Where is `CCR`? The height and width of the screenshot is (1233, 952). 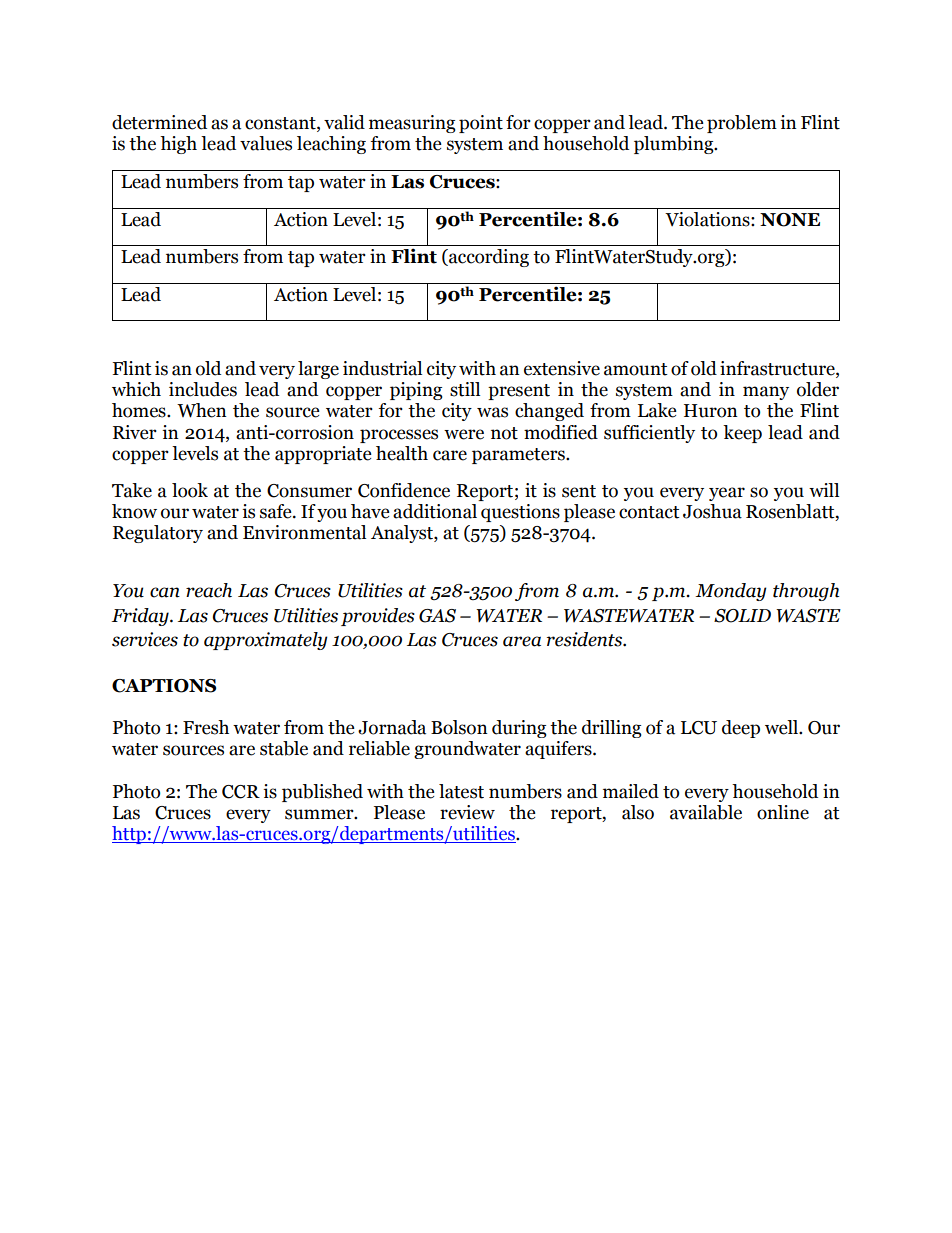 CCR is located at coordinates (241, 792).
